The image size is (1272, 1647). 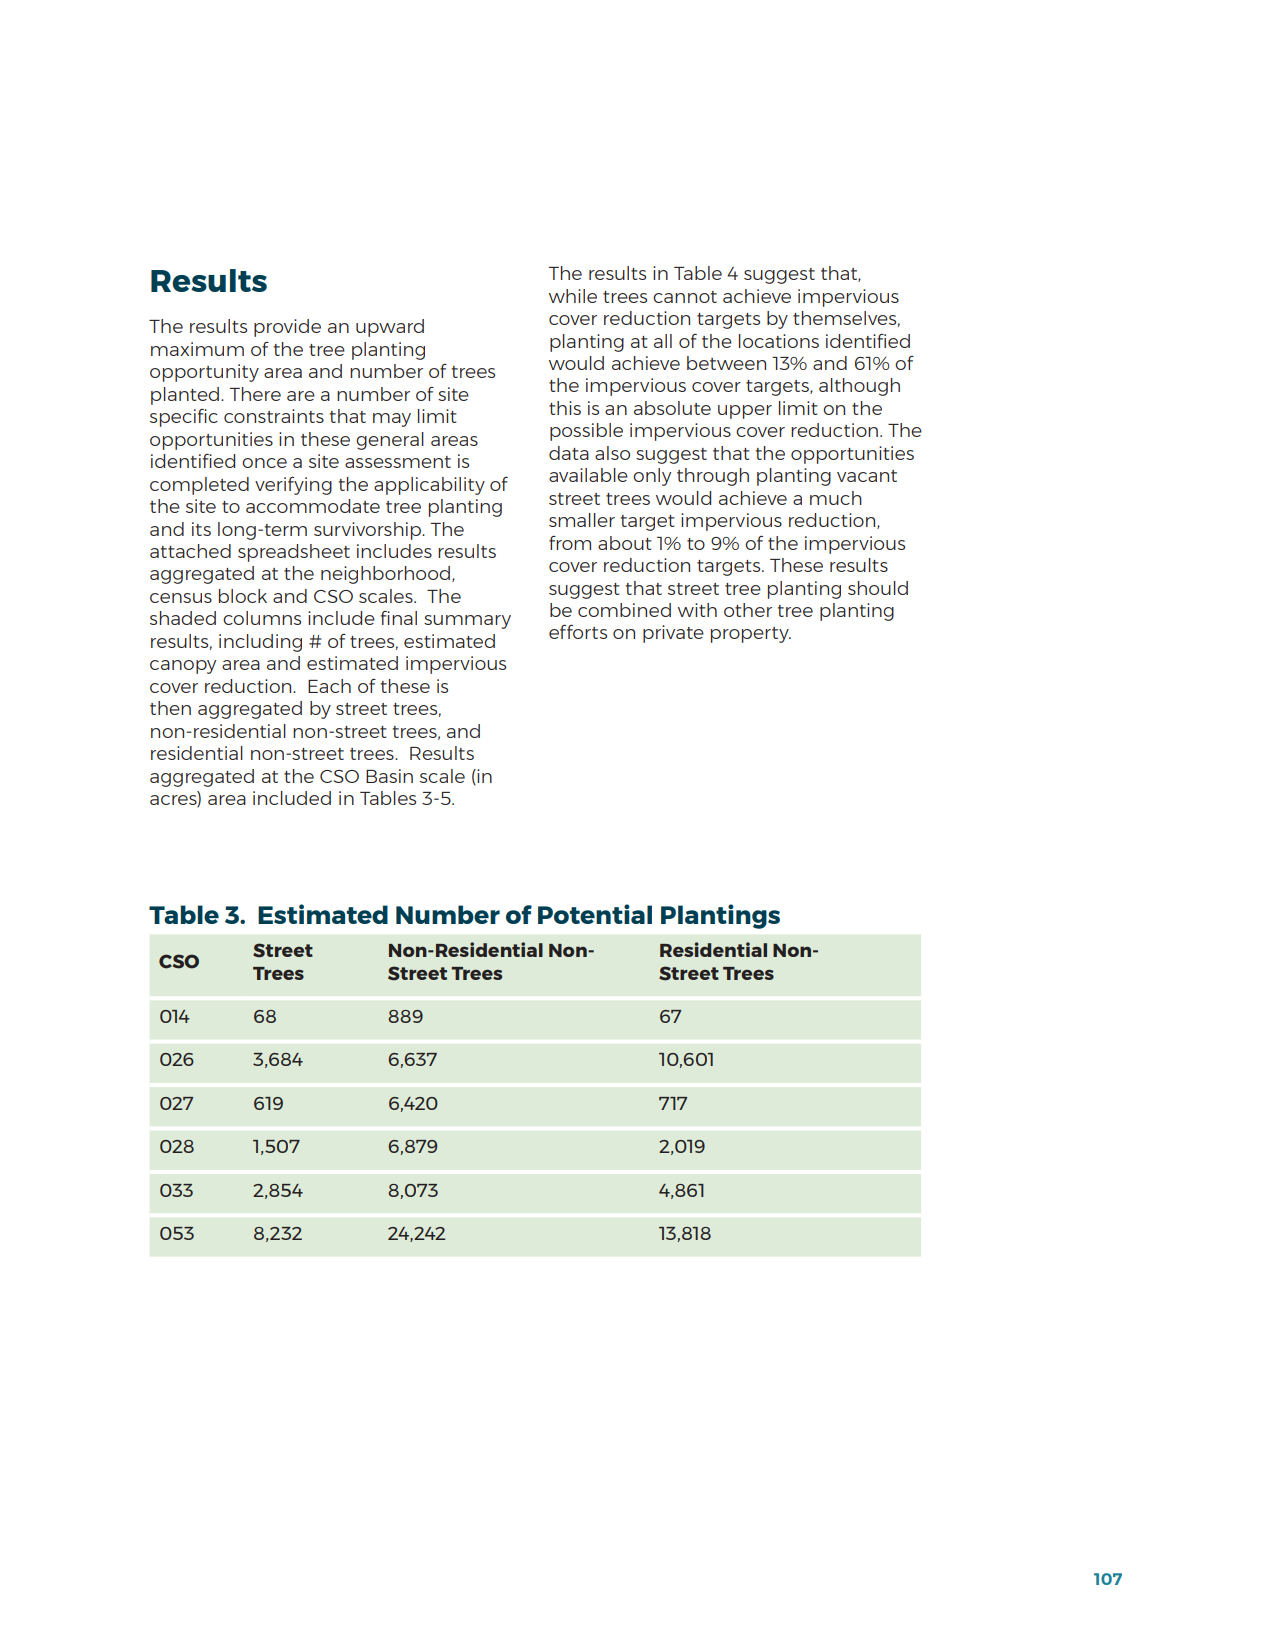 I want to click on provide, so click(x=287, y=328).
